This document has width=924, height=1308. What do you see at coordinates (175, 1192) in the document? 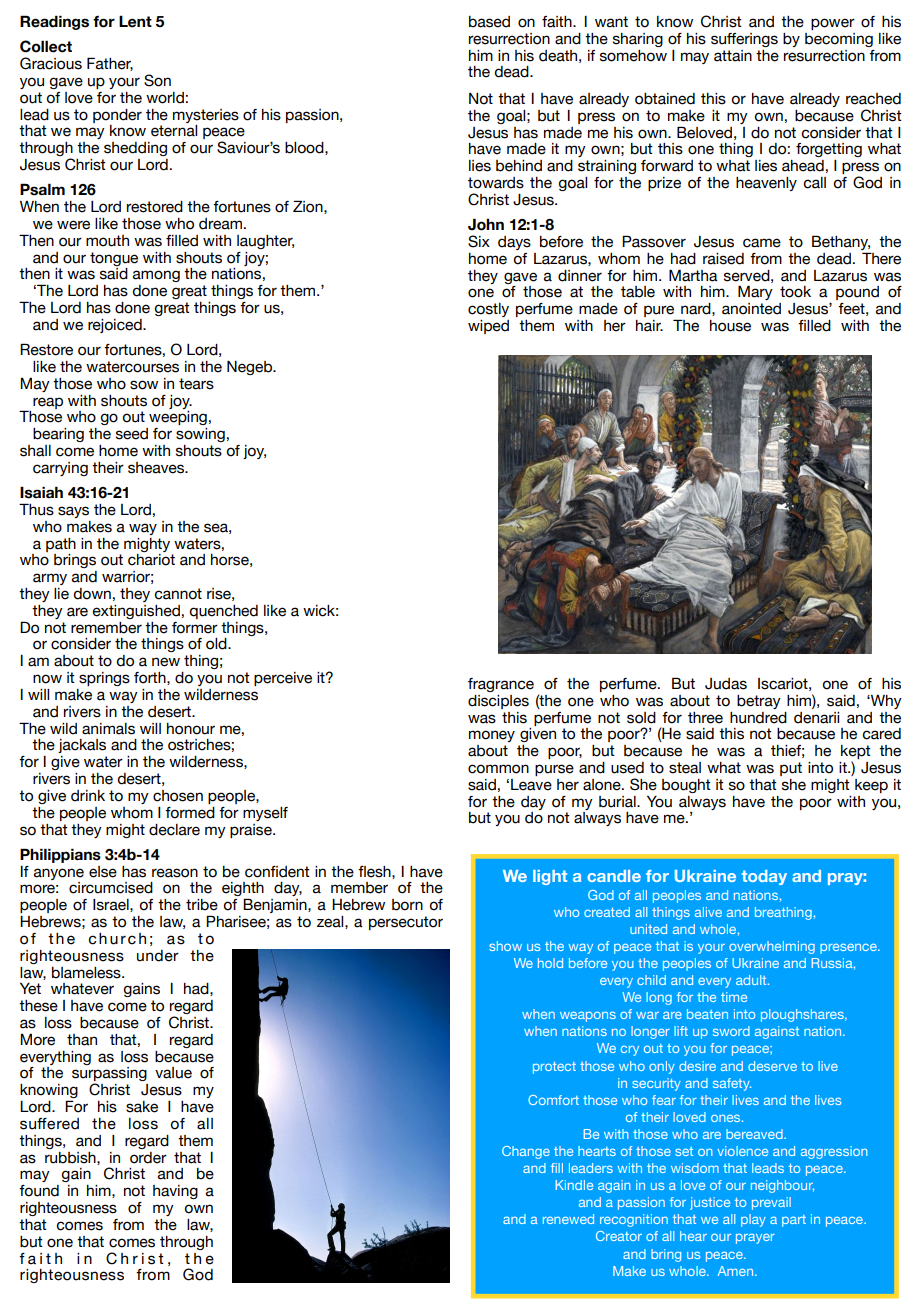
I see `having` at bounding box center [175, 1192].
